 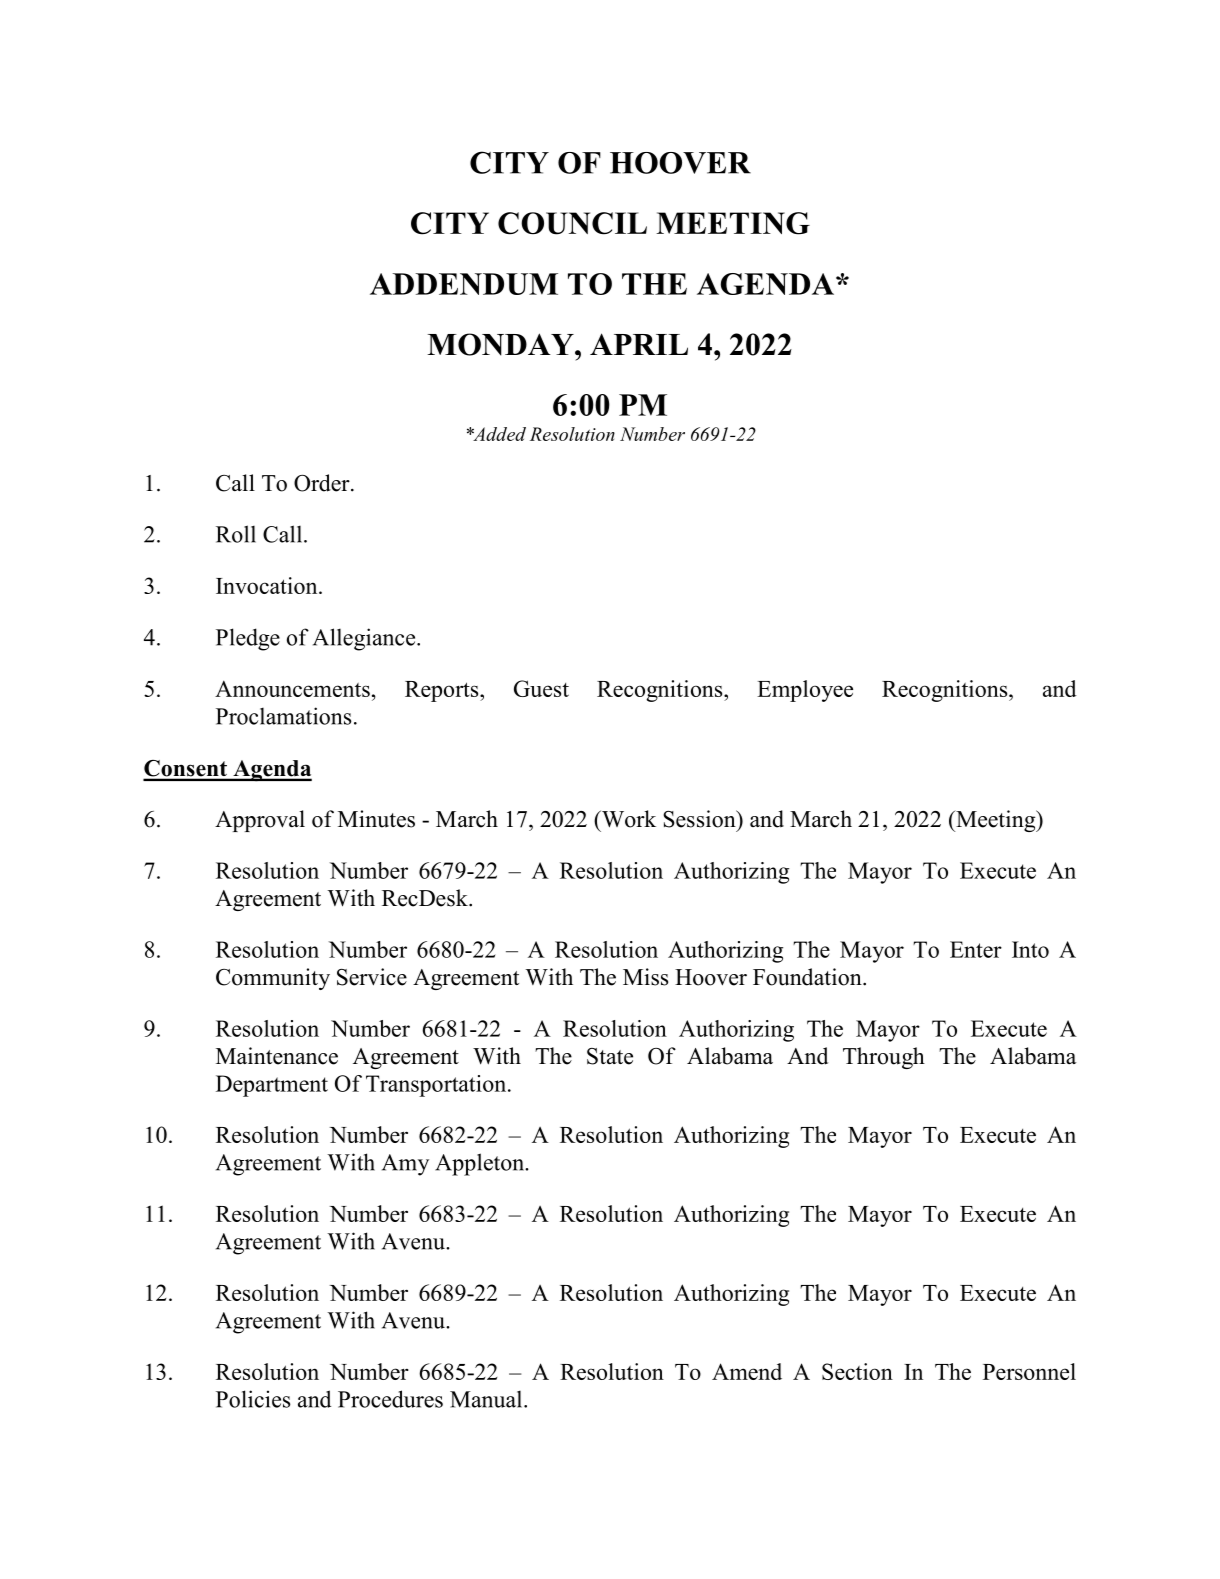 What do you see at coordinates (572, 223) in the page?
I see `COUNCIL` at bounding box center [572, 223].
